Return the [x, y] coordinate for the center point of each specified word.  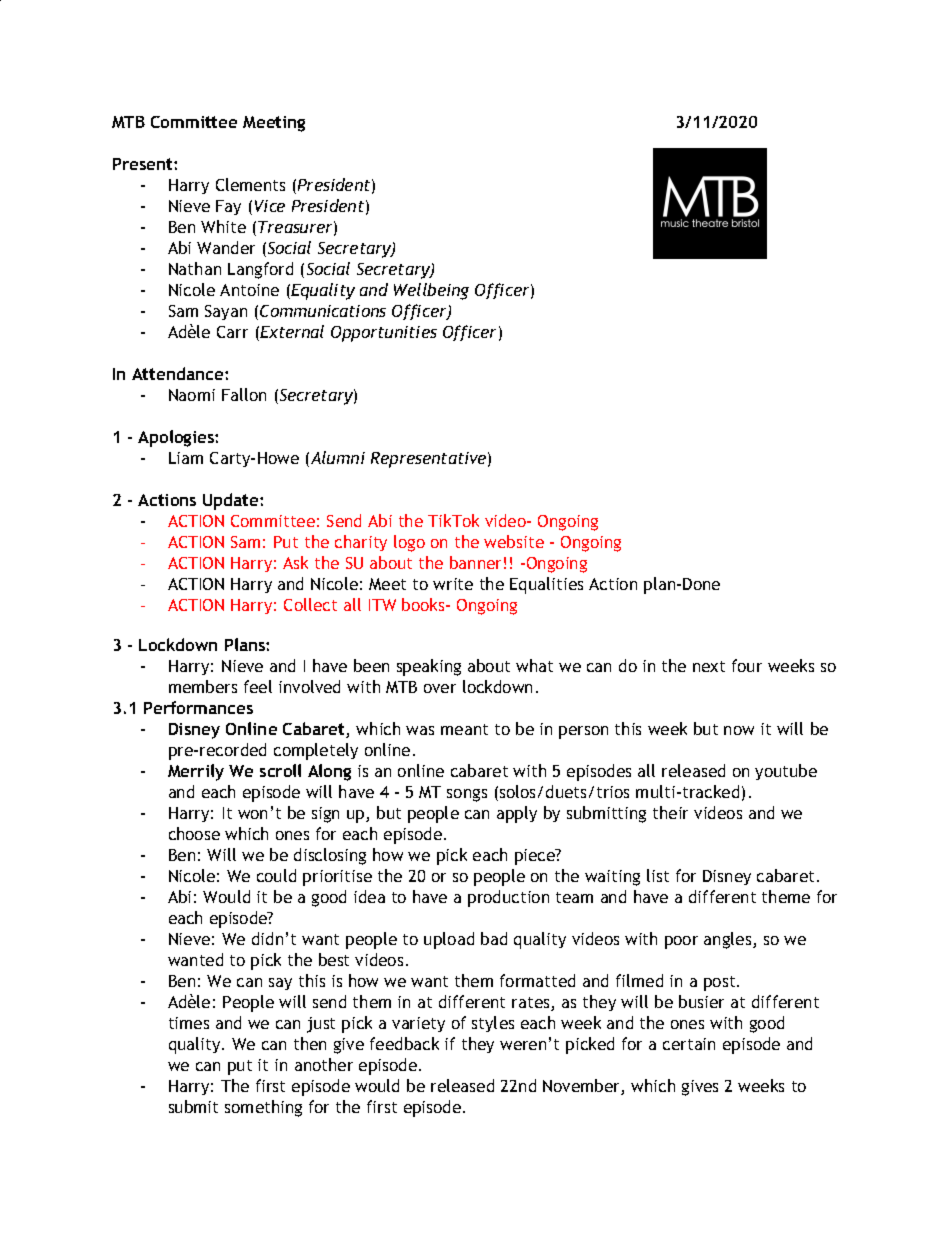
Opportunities [384, 334]
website [514, 541]
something [263, 1108]
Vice [270, 206]
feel [258, 686]
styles [493, 1024]
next [709, 666]
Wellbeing [431, 291]
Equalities [546, 585]
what [534, 665]
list [658, 875]
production [508, 898]
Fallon [244, 394]
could [276, 875]
